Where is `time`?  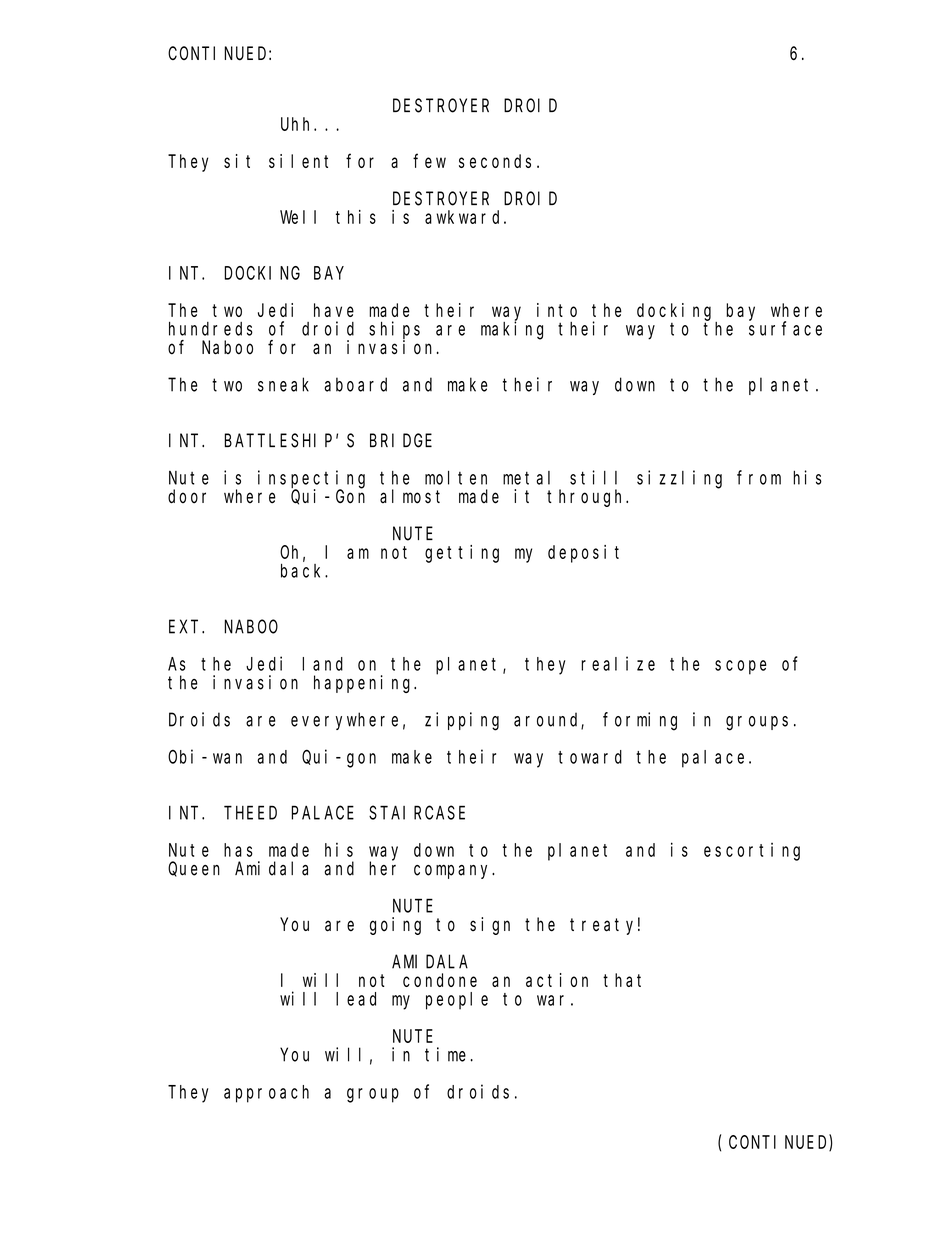
time is located at coordinates (445, 1054).
